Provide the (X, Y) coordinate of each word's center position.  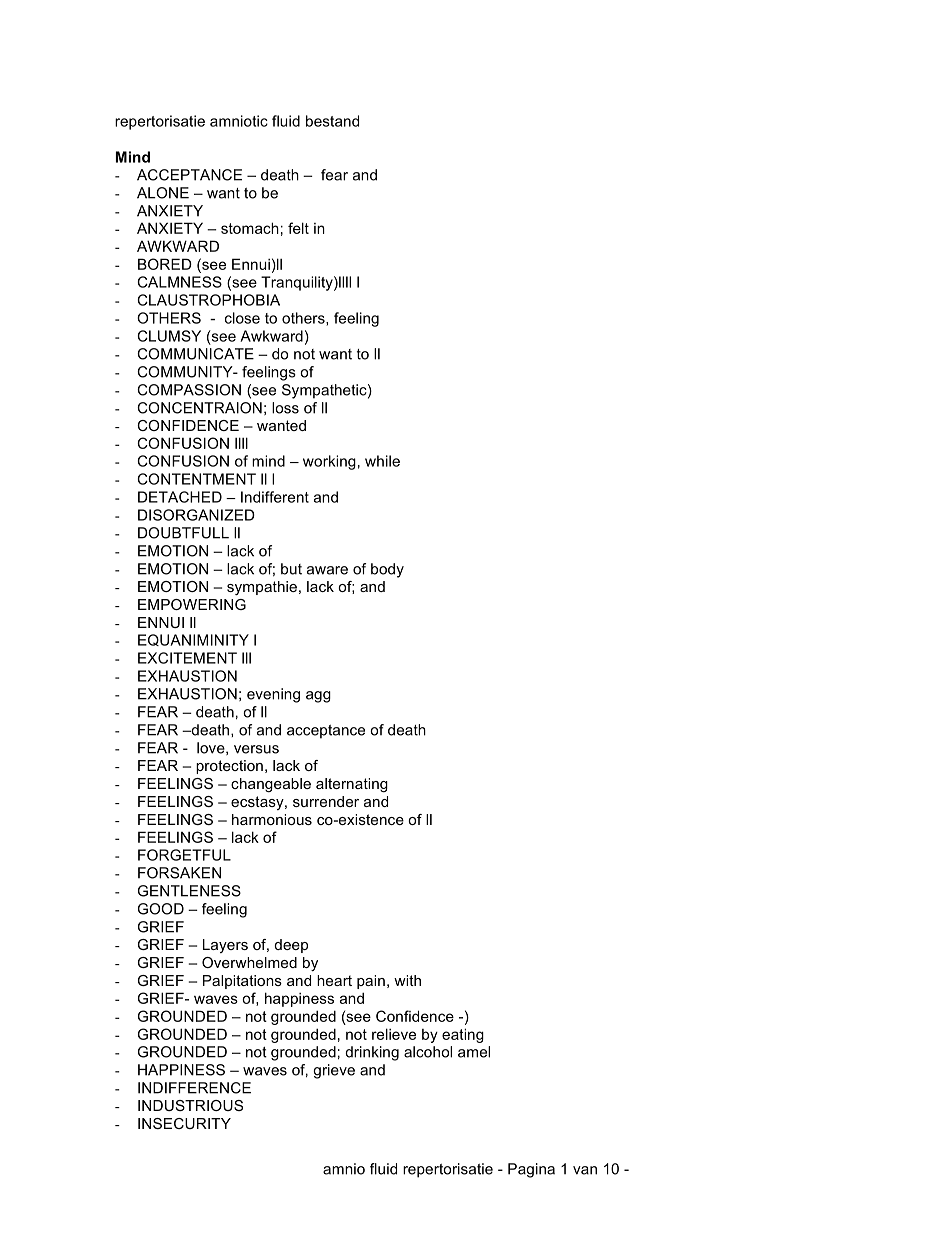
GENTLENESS (189, 891)
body (387, 570)
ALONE (163, 193)
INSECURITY (184, 1123)
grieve (334, 1071)
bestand (332, 121)
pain (371, 982)
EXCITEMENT (187, 658)
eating (463, 1035)
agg (318, 697)
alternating (352, 785)
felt (298, 228)
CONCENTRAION (199, 408)
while (382, 461)
